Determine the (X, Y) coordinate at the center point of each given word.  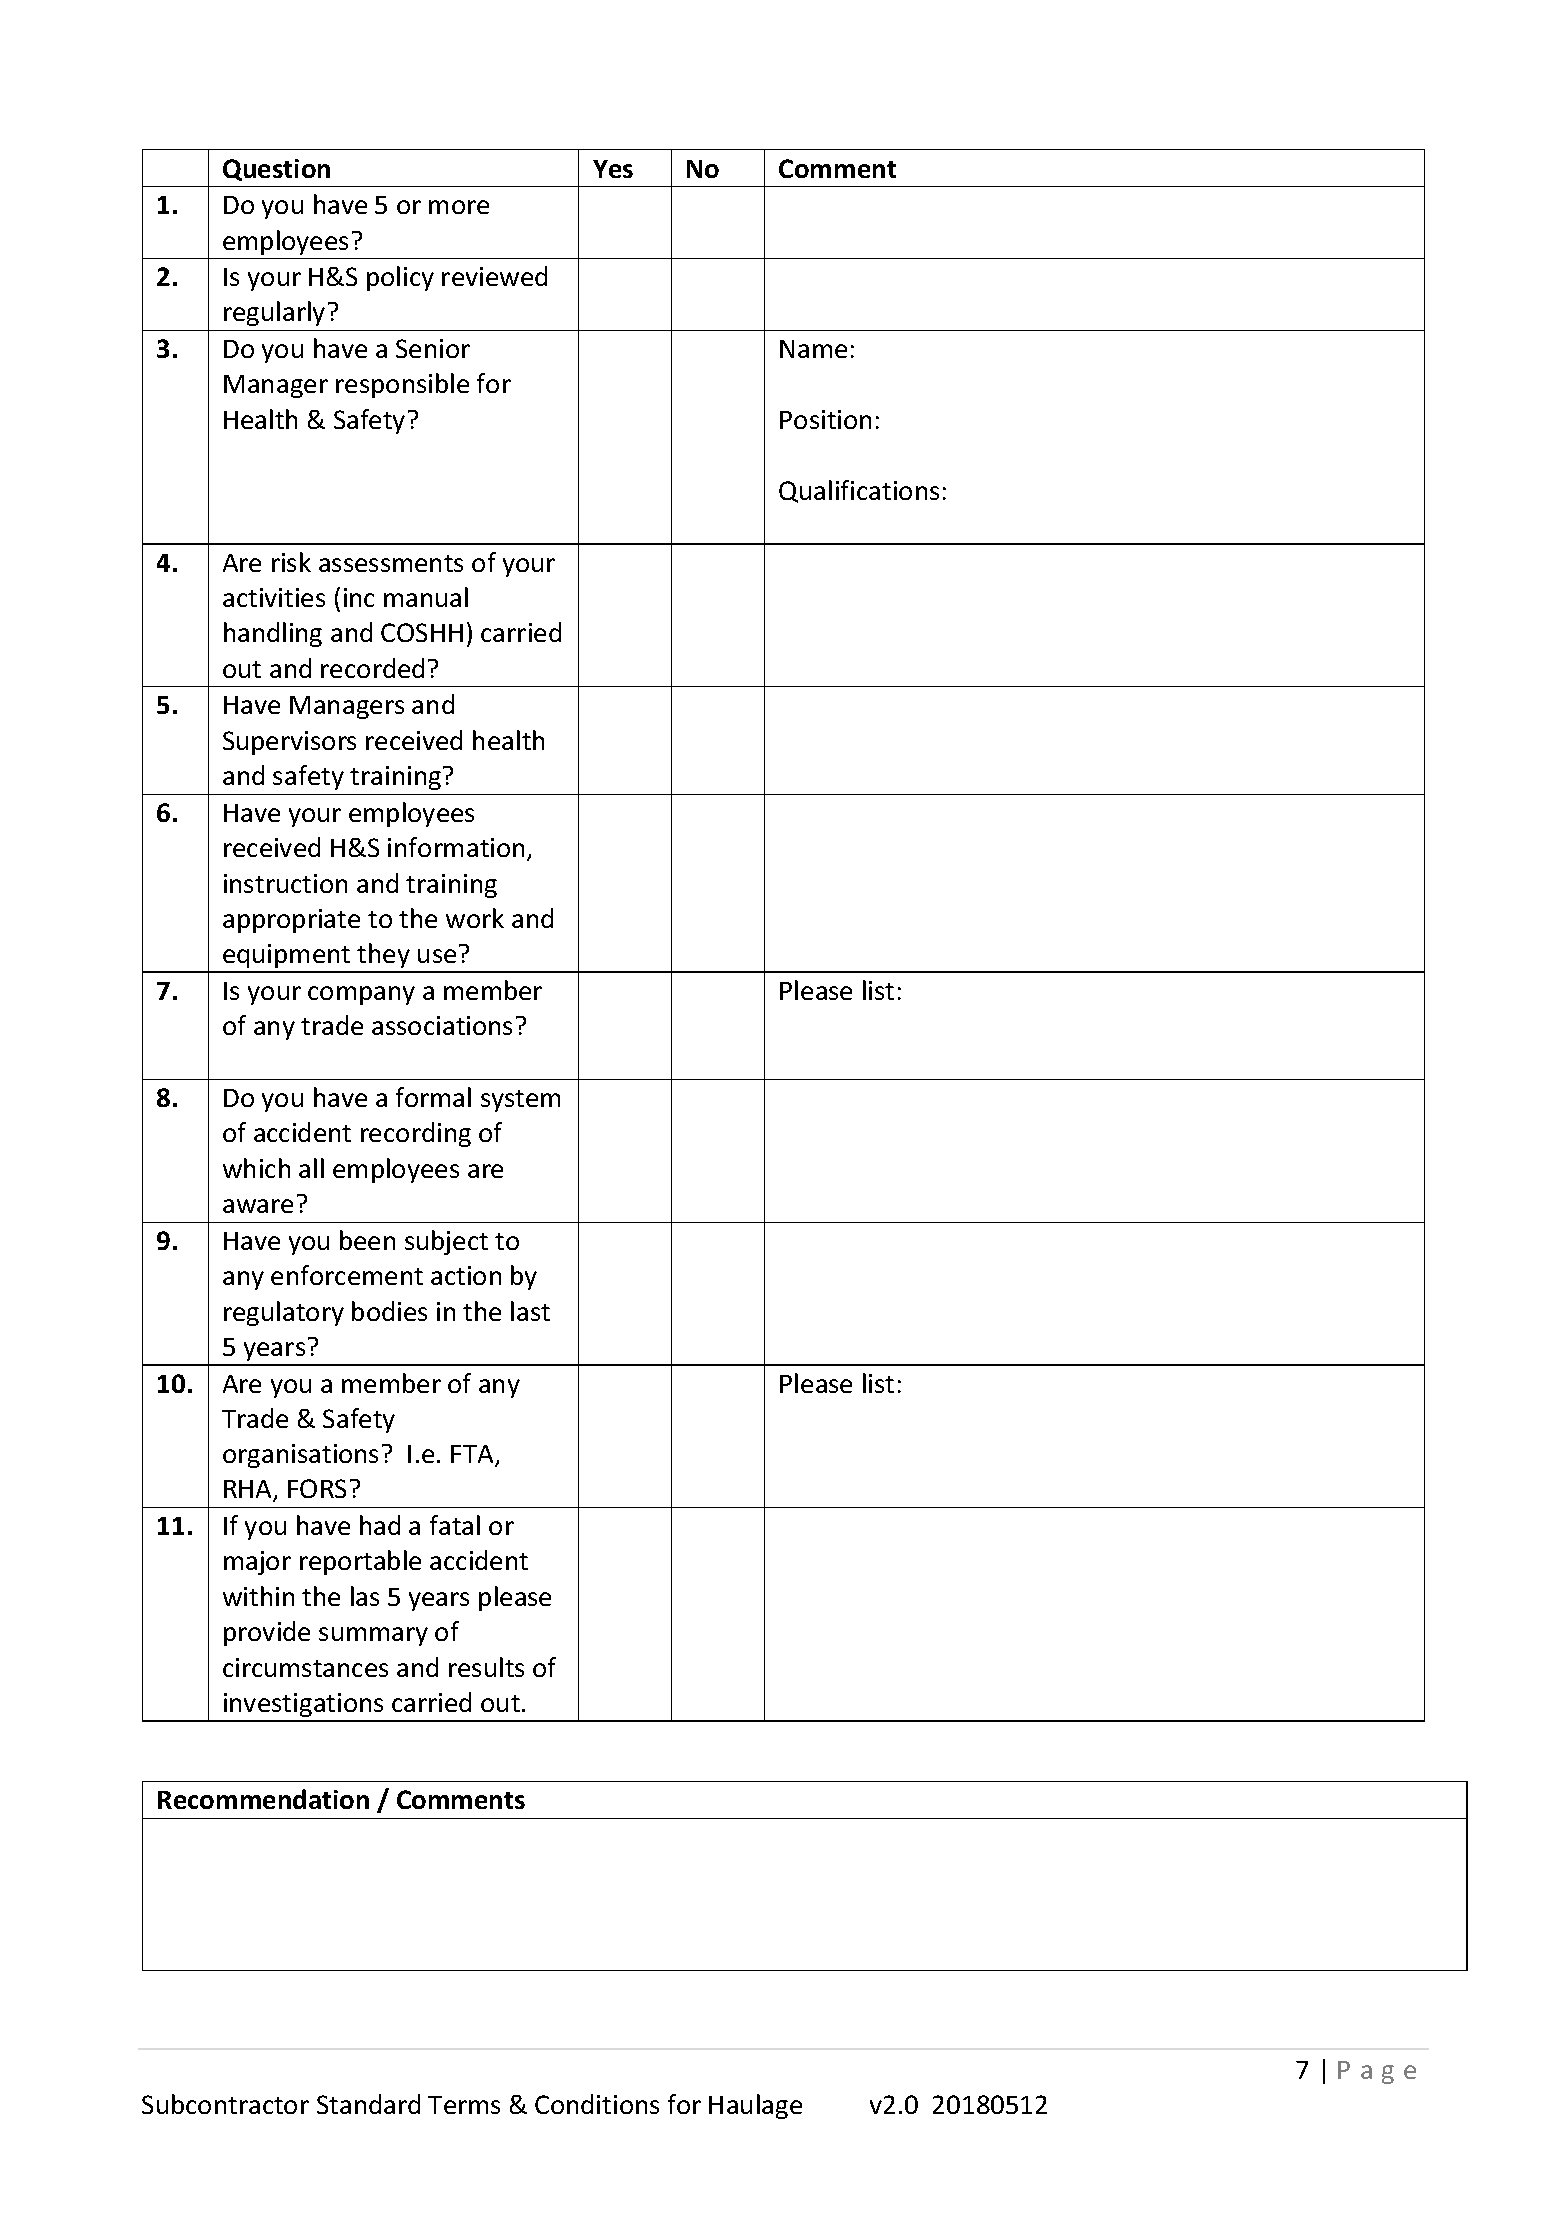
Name (813, 349)
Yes (613, 169)
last (530, 1311)
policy (400, 278)
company (361, 995)
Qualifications (859, 491)
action (466, 1275)
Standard (368, 2104)
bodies (389, 1311)
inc (359, 597)
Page (1377, 2072)
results (486, 1667)
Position (825, 419)
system (520, 1101)
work (475, 918)
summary (373, 1636)
